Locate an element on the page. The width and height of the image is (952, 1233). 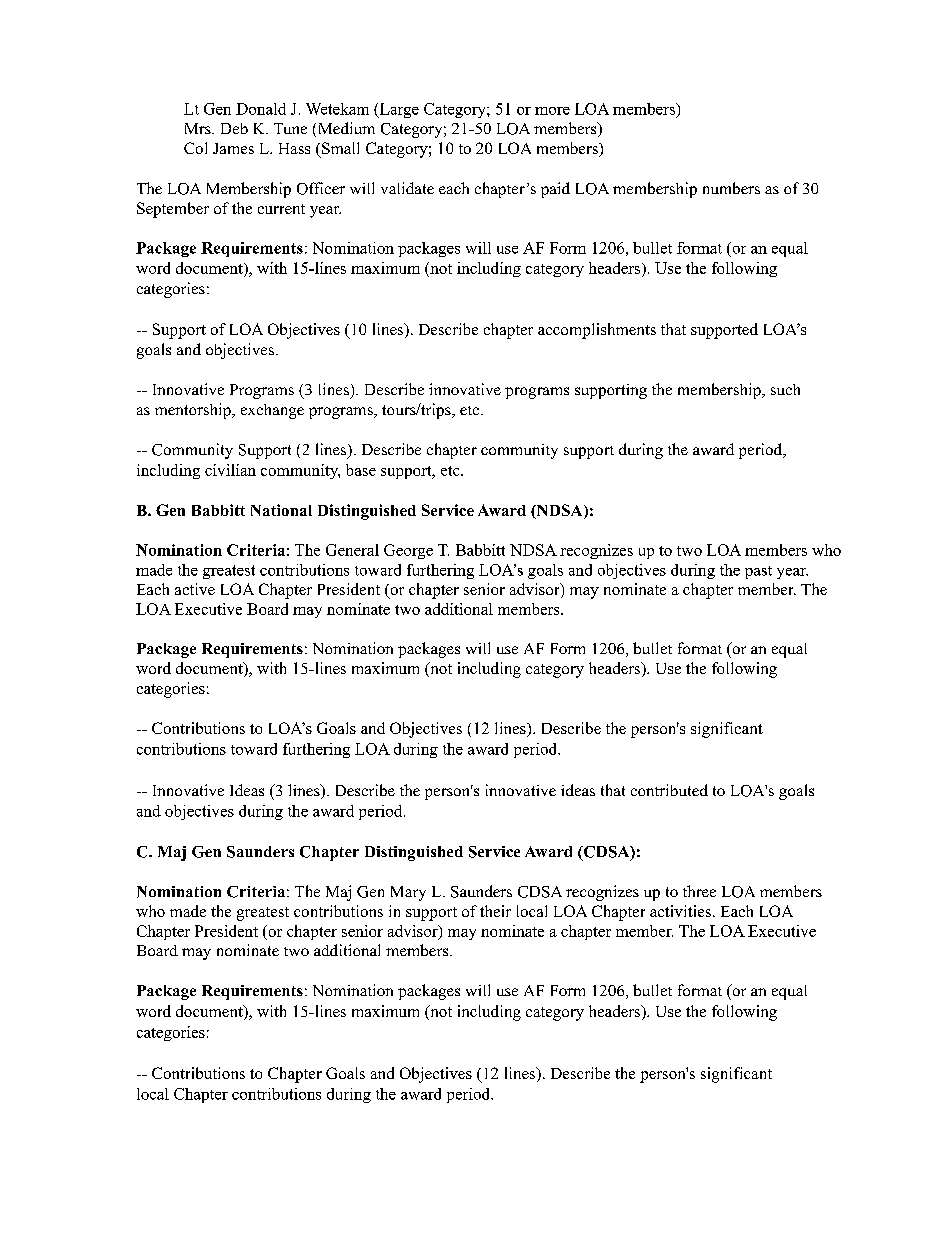
Deb is located at coordinates (234, 128).
